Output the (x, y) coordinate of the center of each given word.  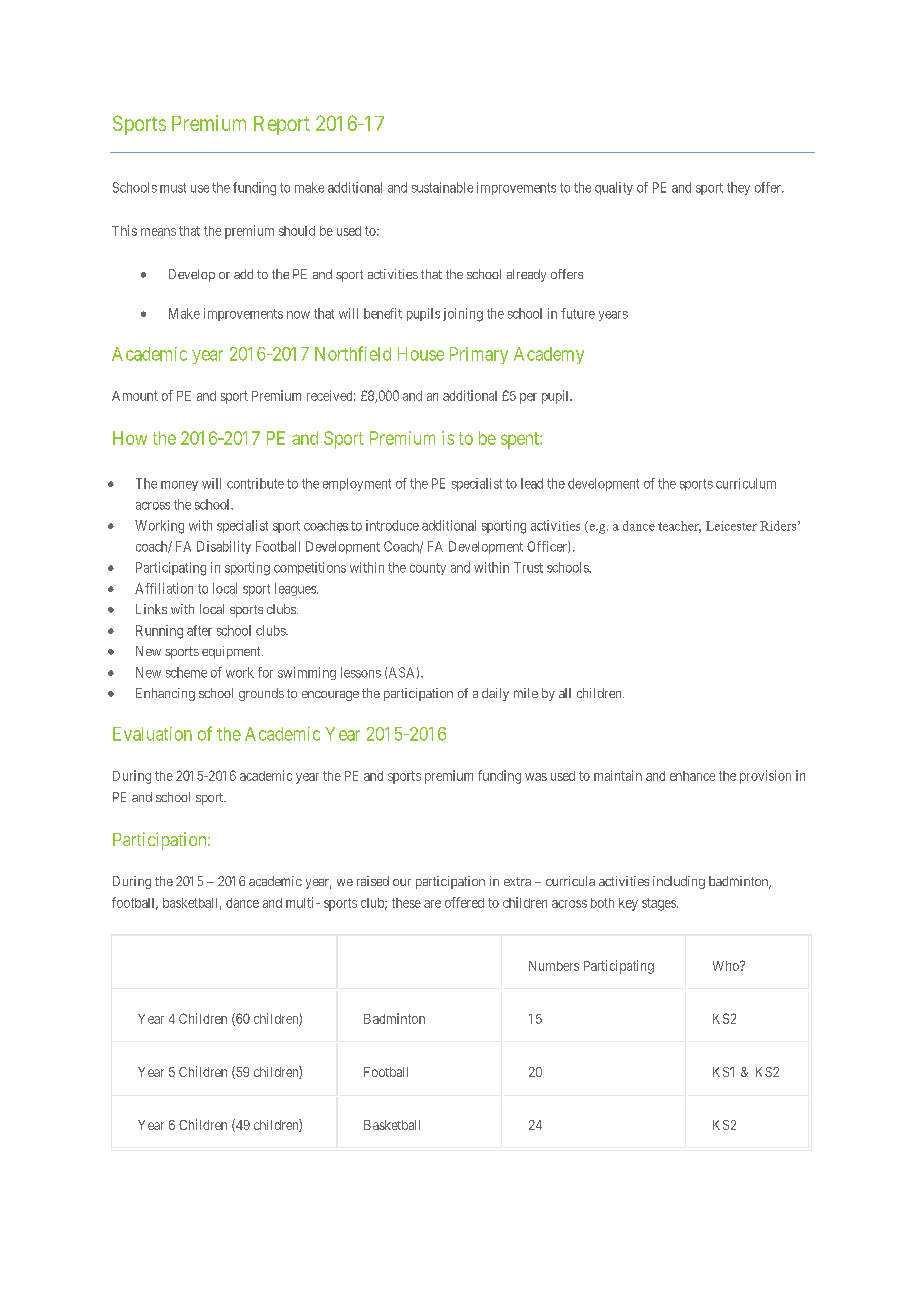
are (432, 904)
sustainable (442, 187)
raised (373, 881)
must (173, 188)
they (738, 188)
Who (727, 966)
